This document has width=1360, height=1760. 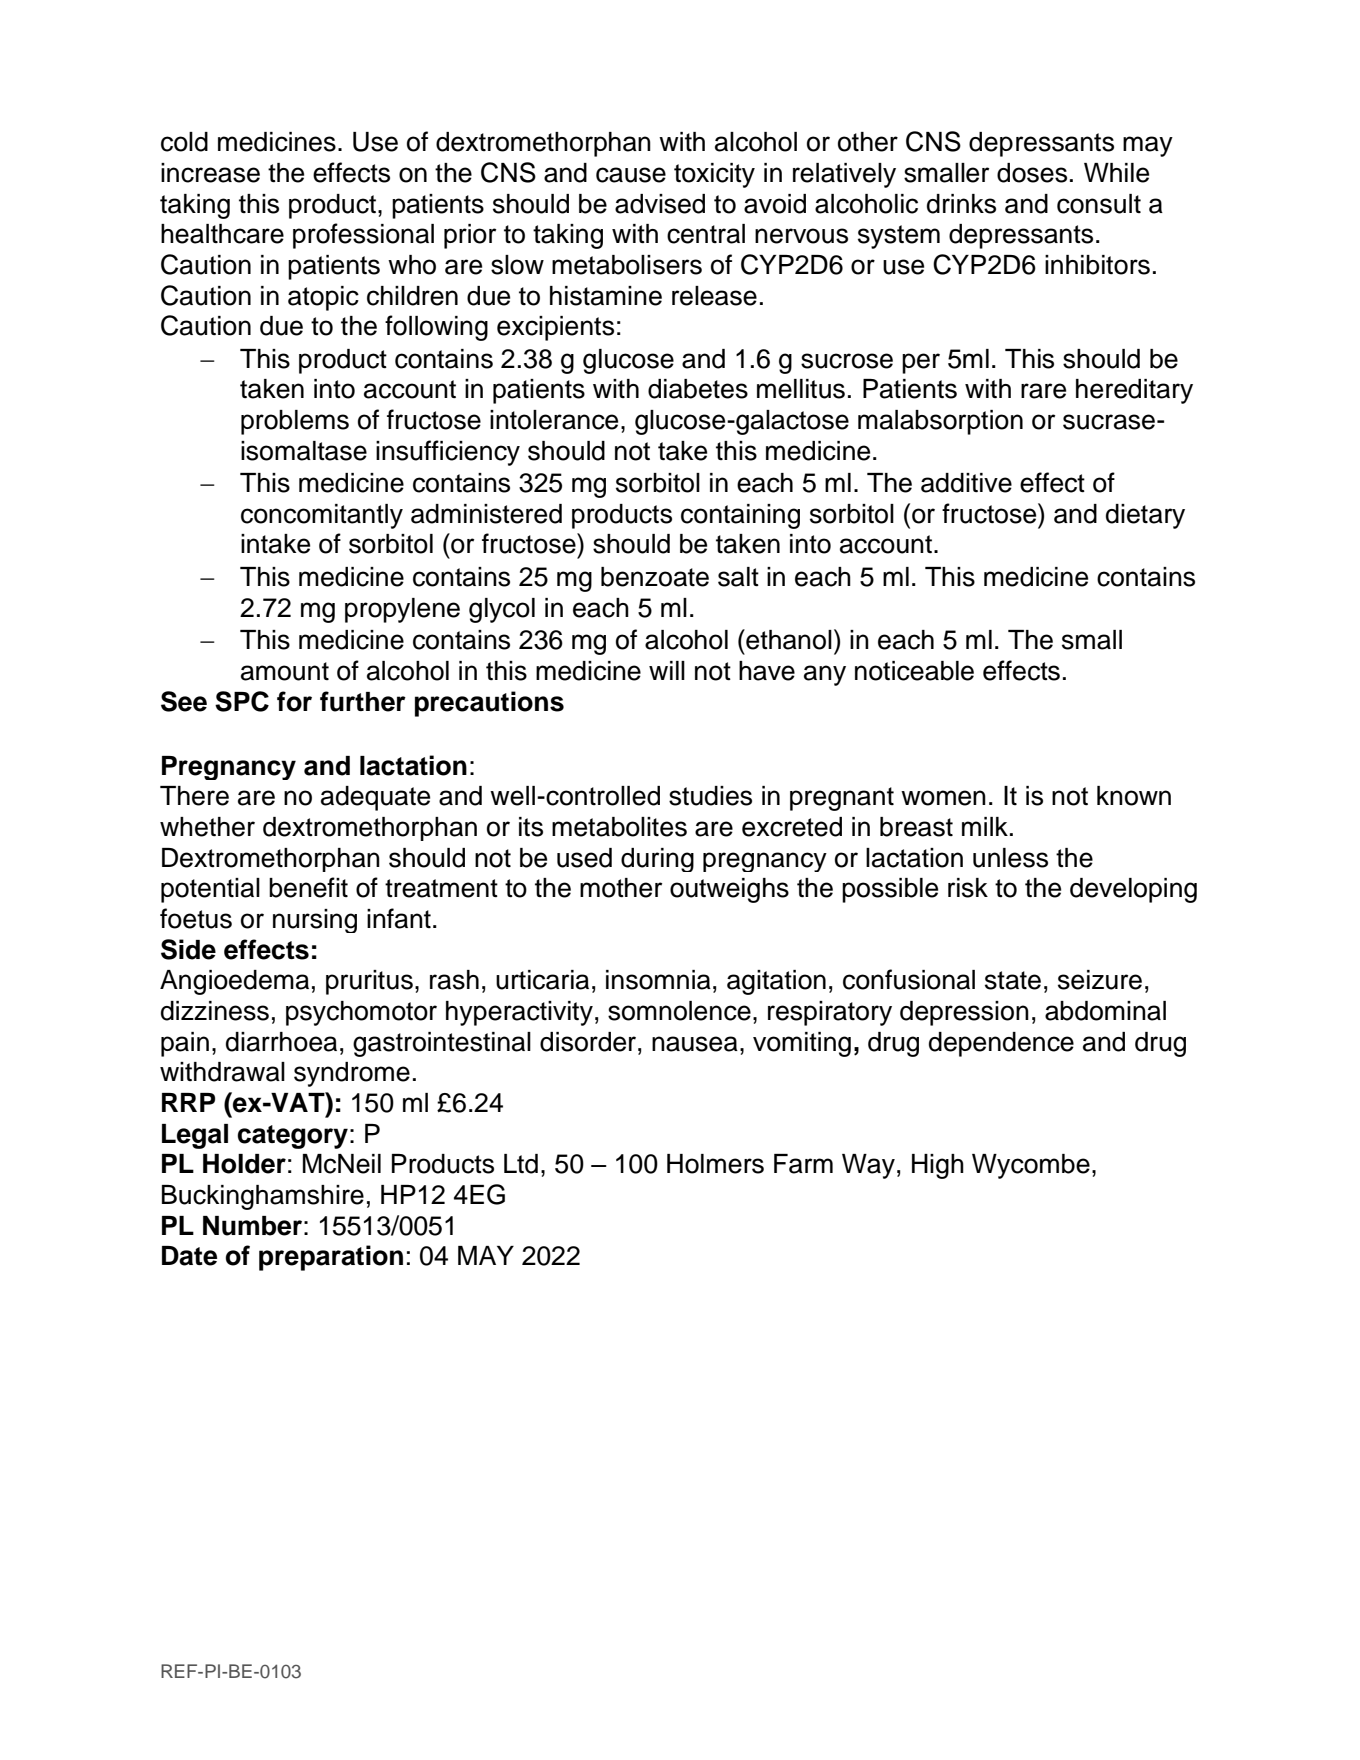 What do you see at coordinates (252, 1226) in the document?
I see `Number` at bounding box center [252, 1226].
